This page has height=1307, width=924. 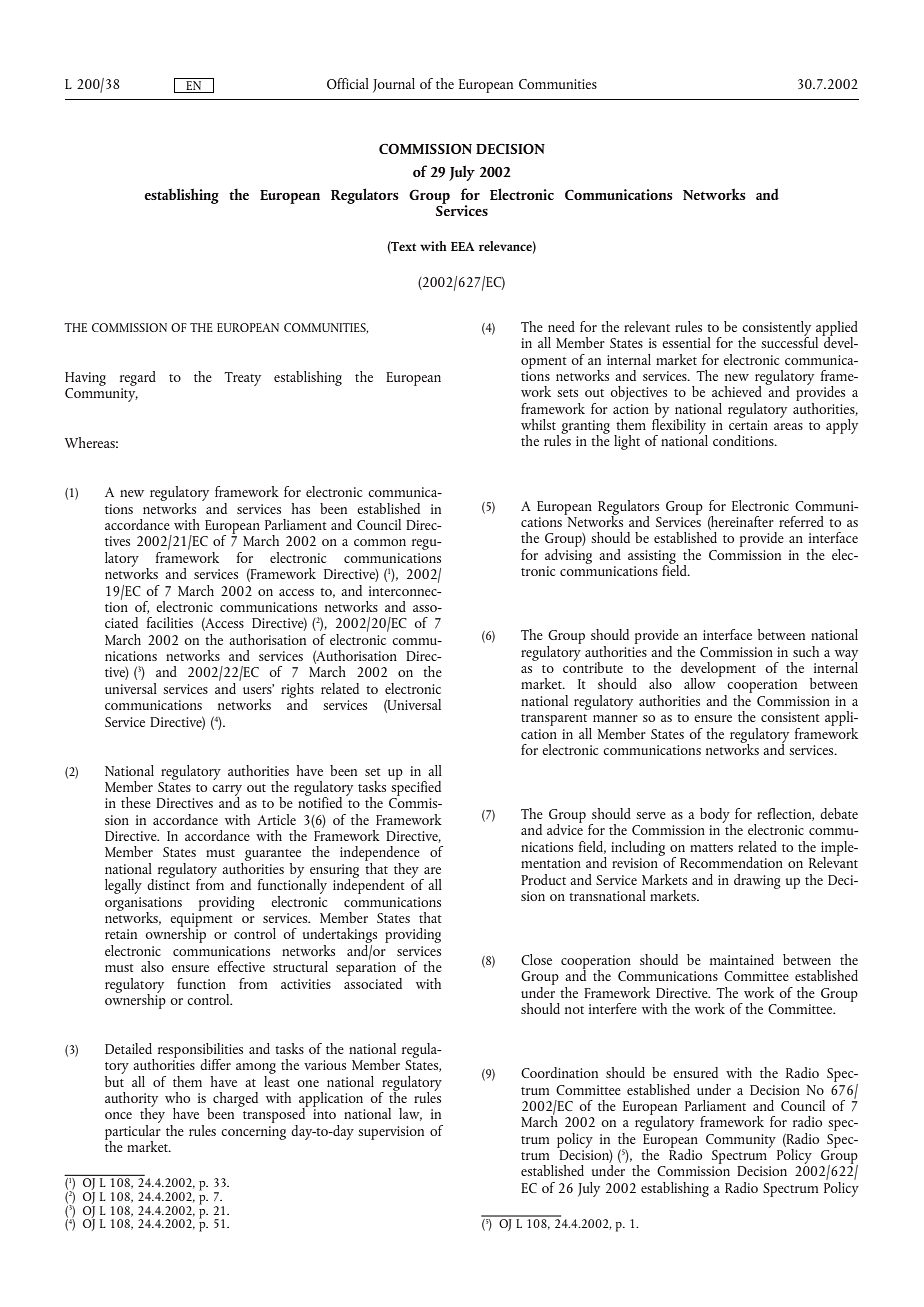 I want to click on Journal, so click(x=394, y=85).
